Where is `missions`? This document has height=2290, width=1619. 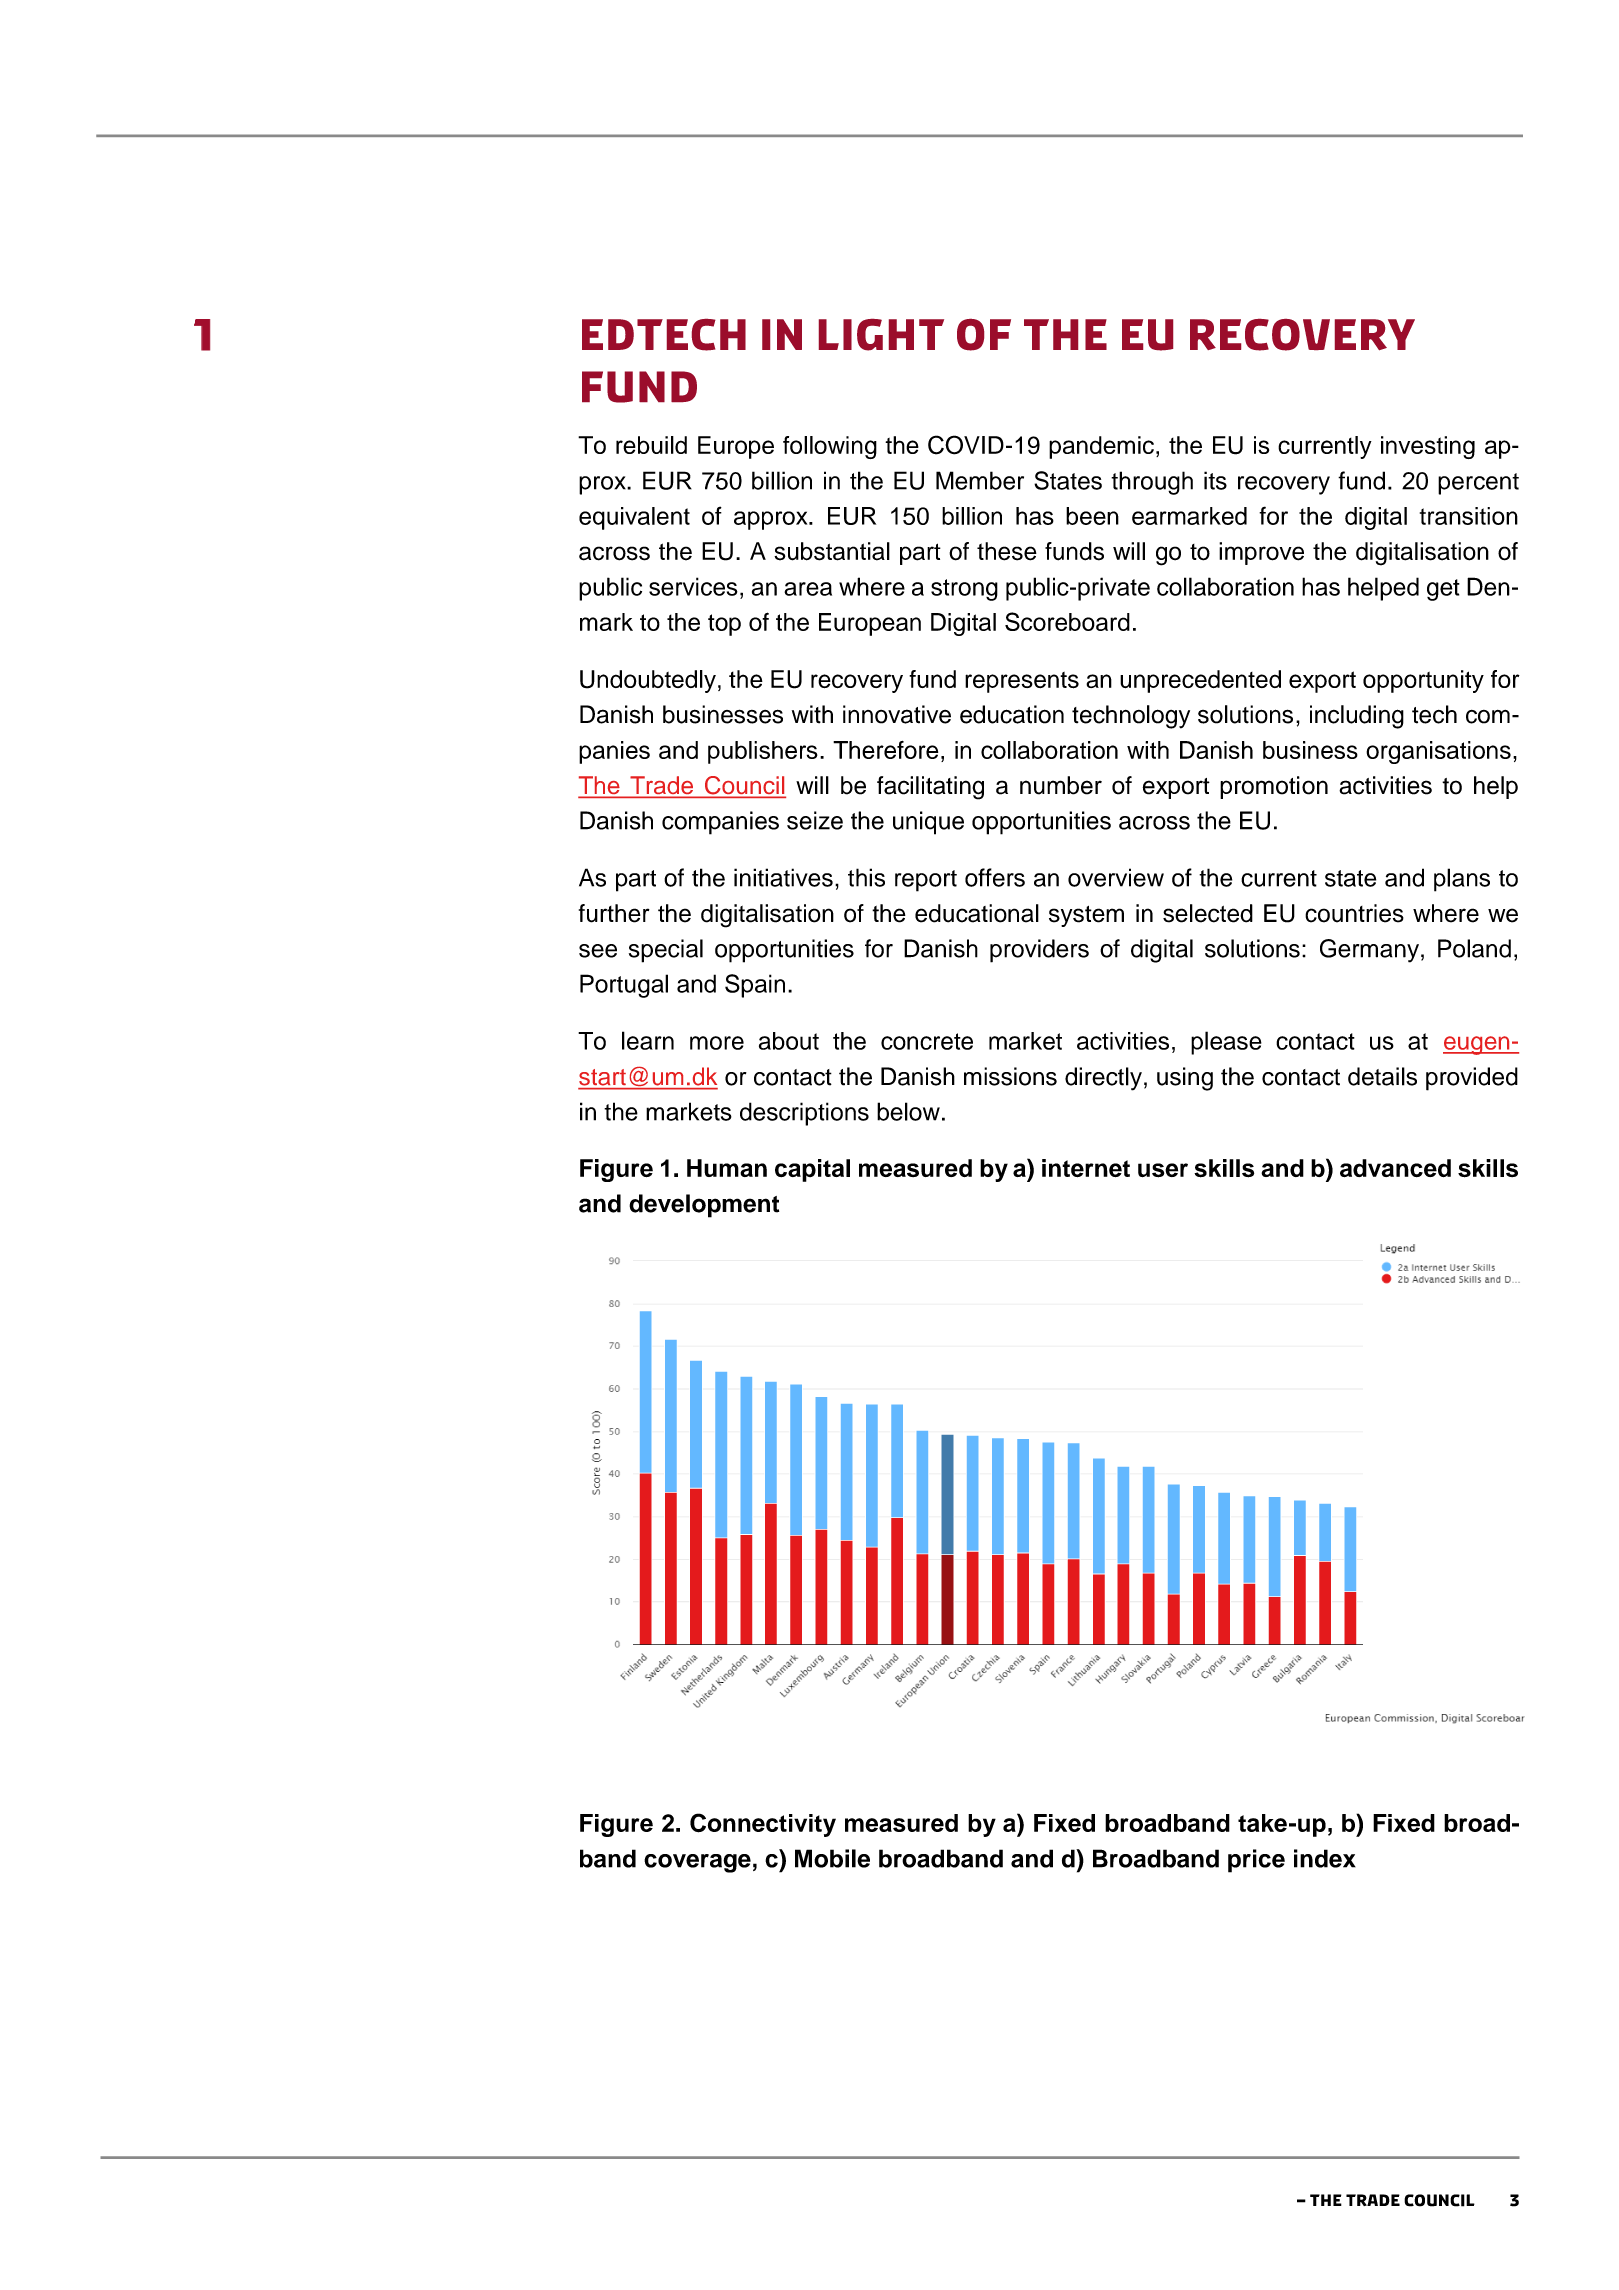
missions is located at coordinates (1010, 1076).
